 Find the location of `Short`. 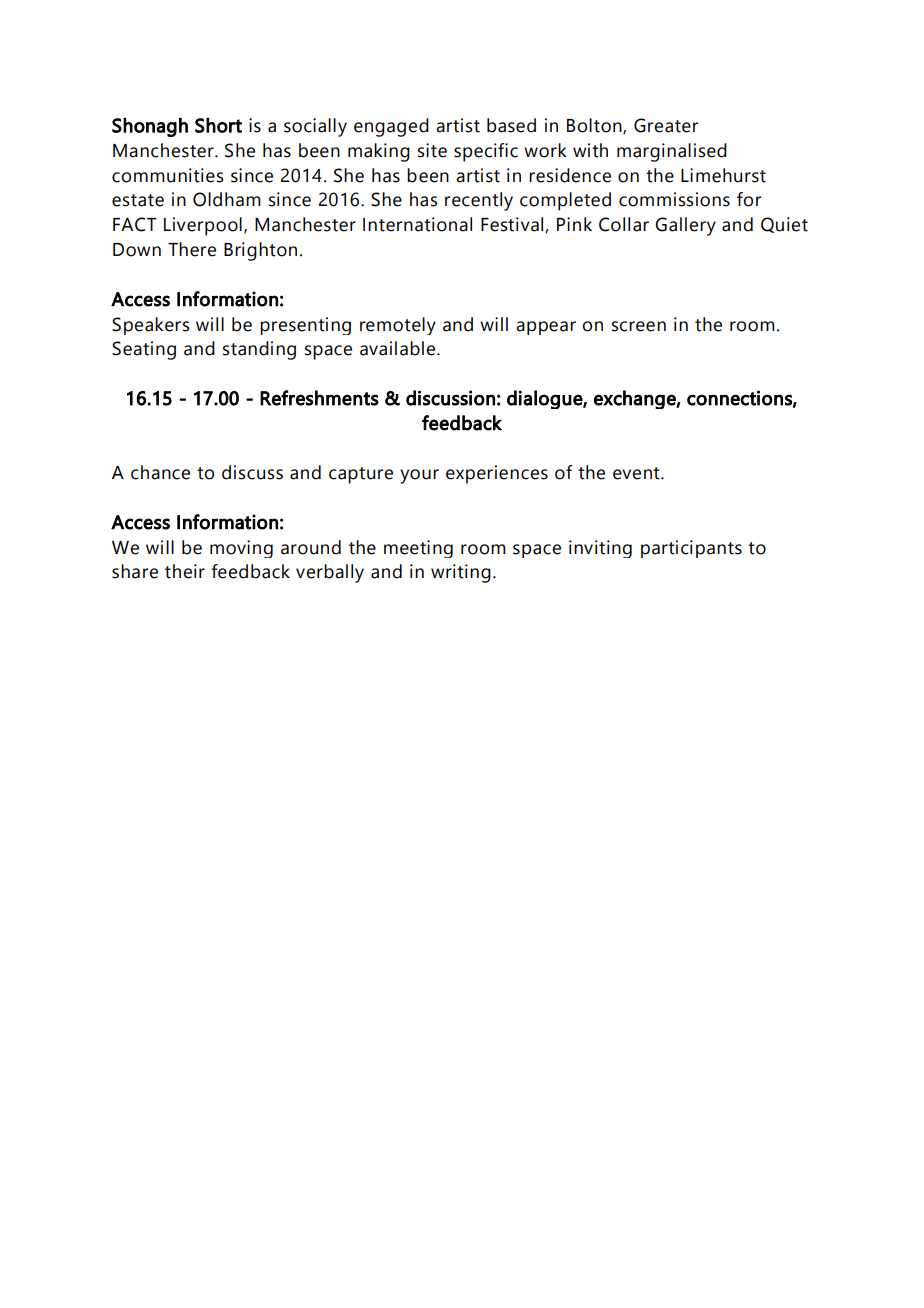

Short is located at coordinates (218, 125).
